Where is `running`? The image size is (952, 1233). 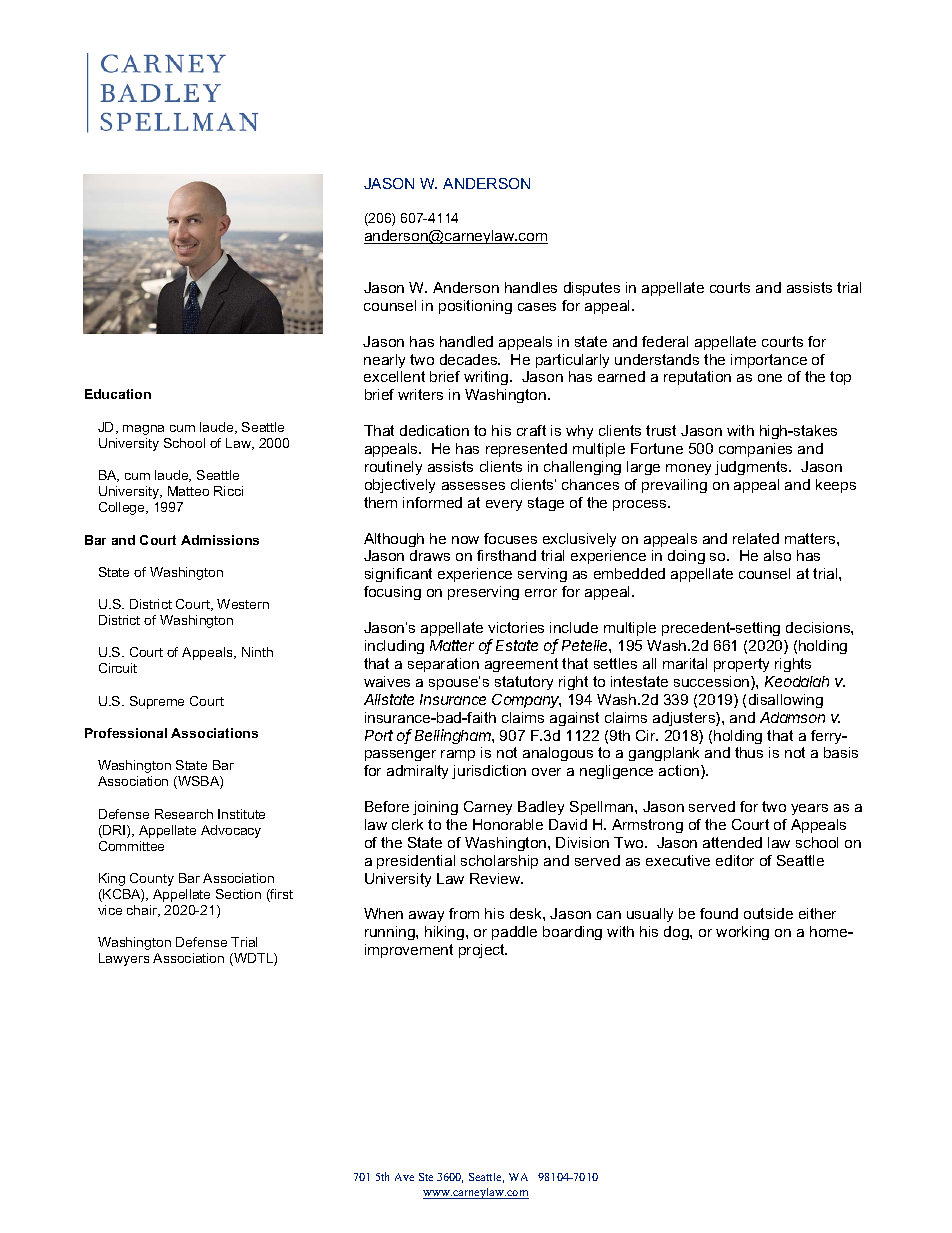
running is located at coordinates (391, 933).
